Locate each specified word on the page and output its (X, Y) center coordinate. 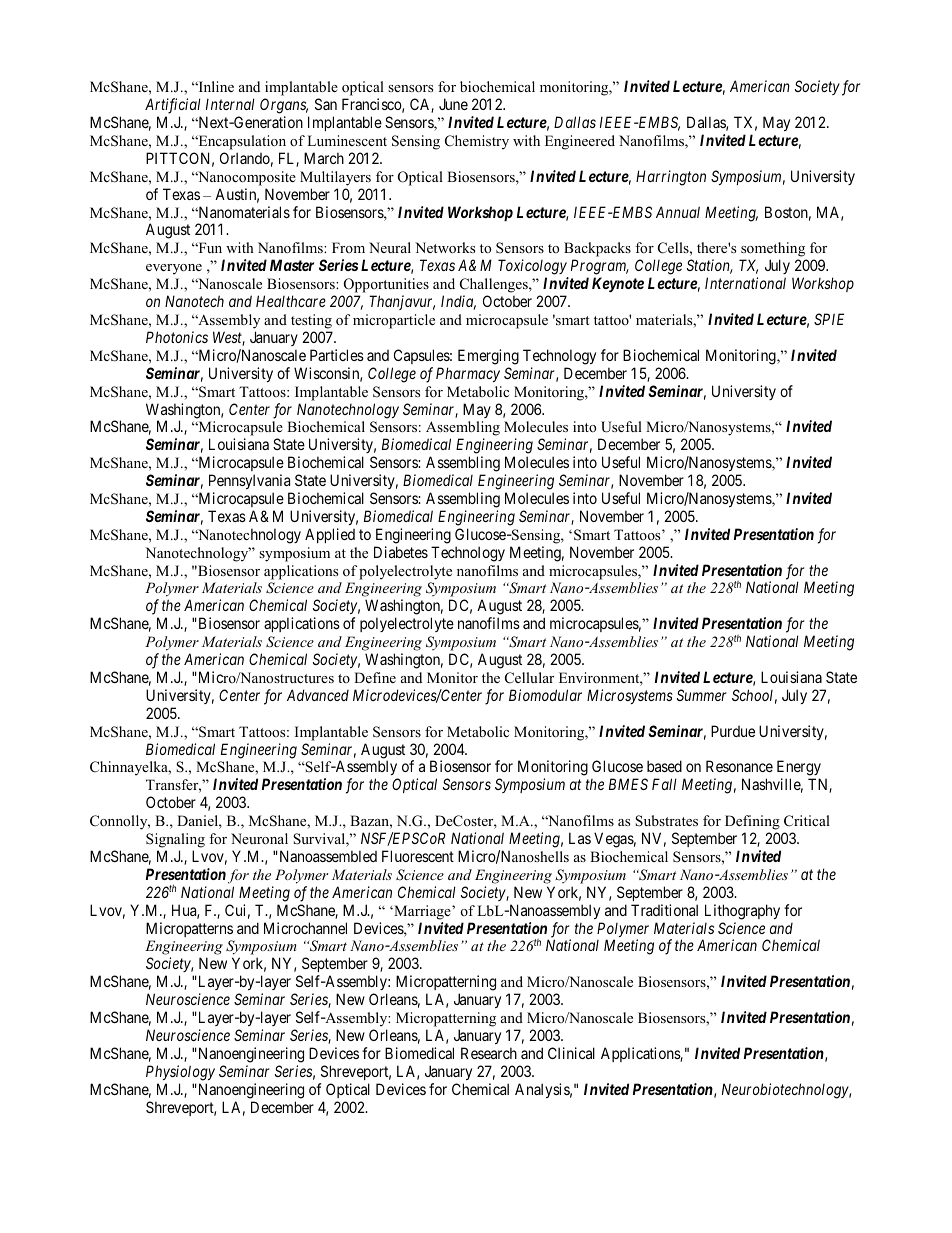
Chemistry (477, 142)
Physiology (180, 1073)
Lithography (742, 912)
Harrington (671, 178)
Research (489, 1053)
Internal (230, 104)
